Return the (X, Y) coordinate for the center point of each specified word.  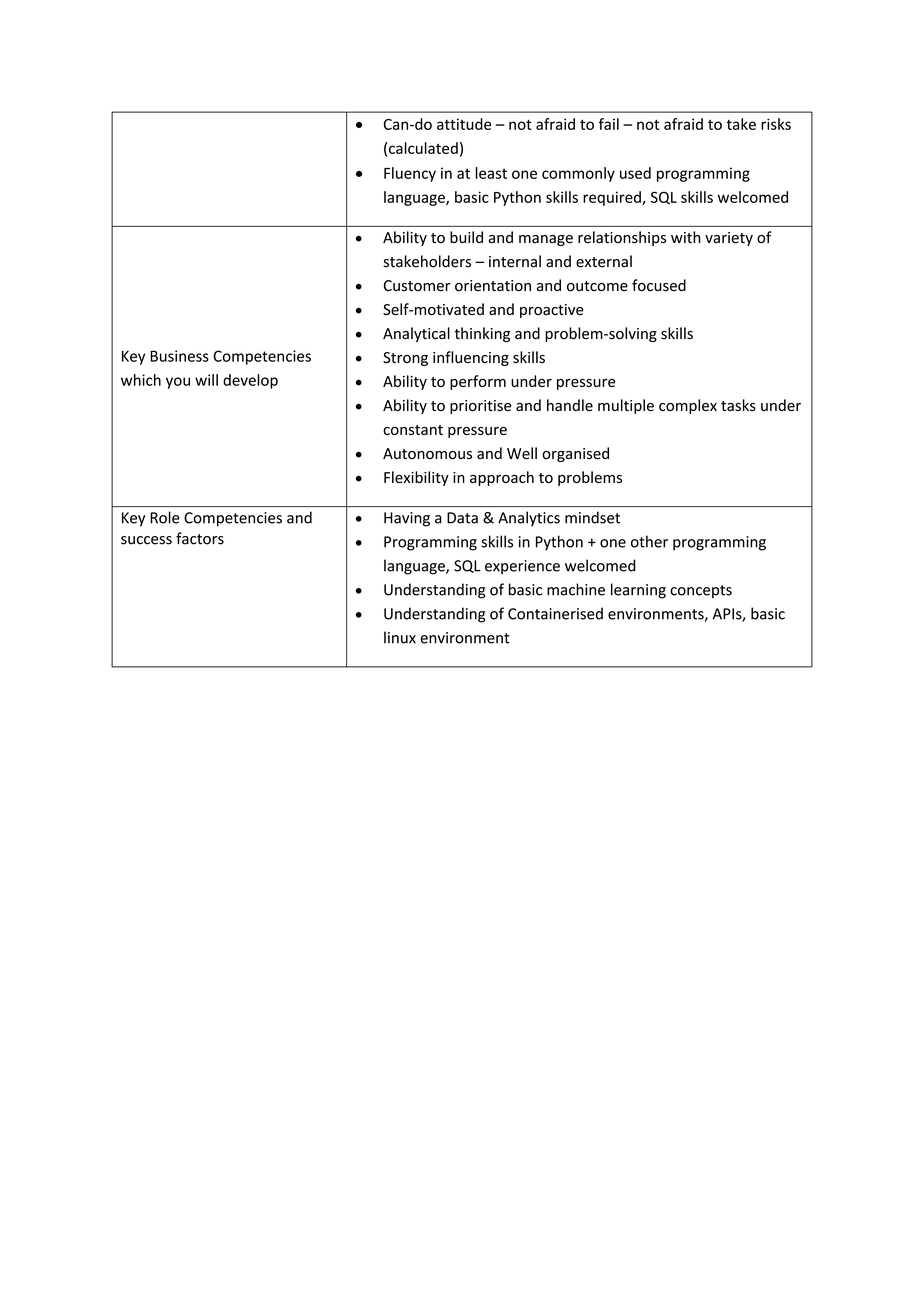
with (686, 237)
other (649, 541)
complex (688, 406)
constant (413, 430)
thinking (482, 334)
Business (179, 356)
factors (200, 538)
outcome (597, 286)
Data (462, 518)
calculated (423, 148)
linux (400, 637)
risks (776, 124)
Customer (417, 286)
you (178, 383)
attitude (464, 124)
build (466, 237)
